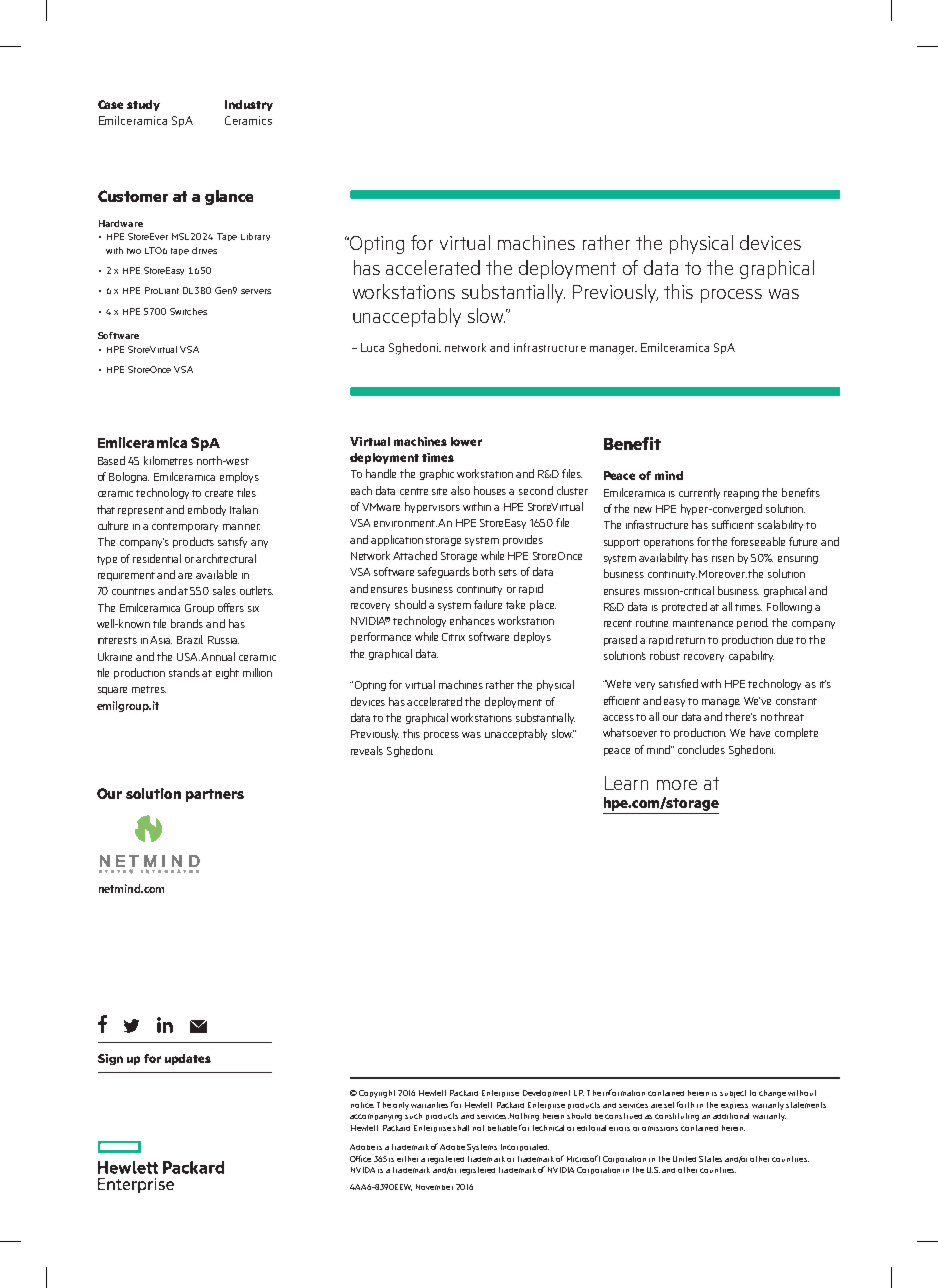 This page has height=1288, width=938. I want to click on partners, so click(215, 795).
